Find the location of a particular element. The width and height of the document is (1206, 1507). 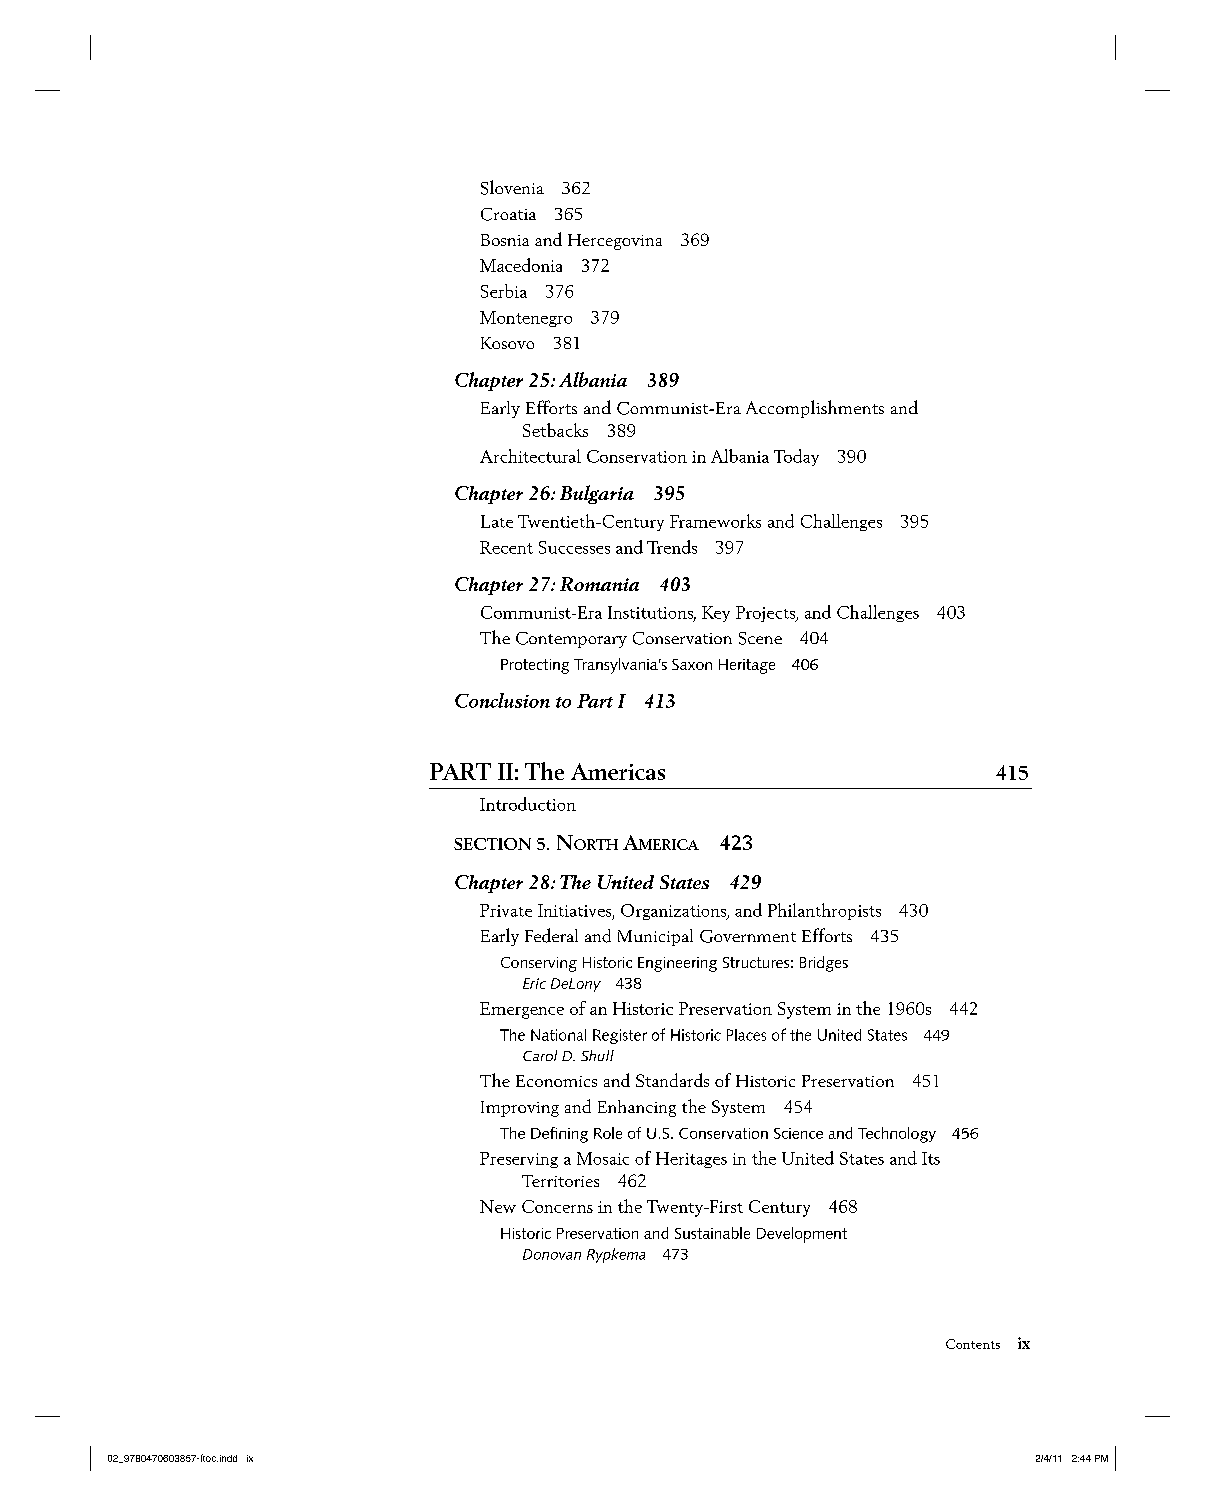

Technology is located at coordinates (897, 1135).
